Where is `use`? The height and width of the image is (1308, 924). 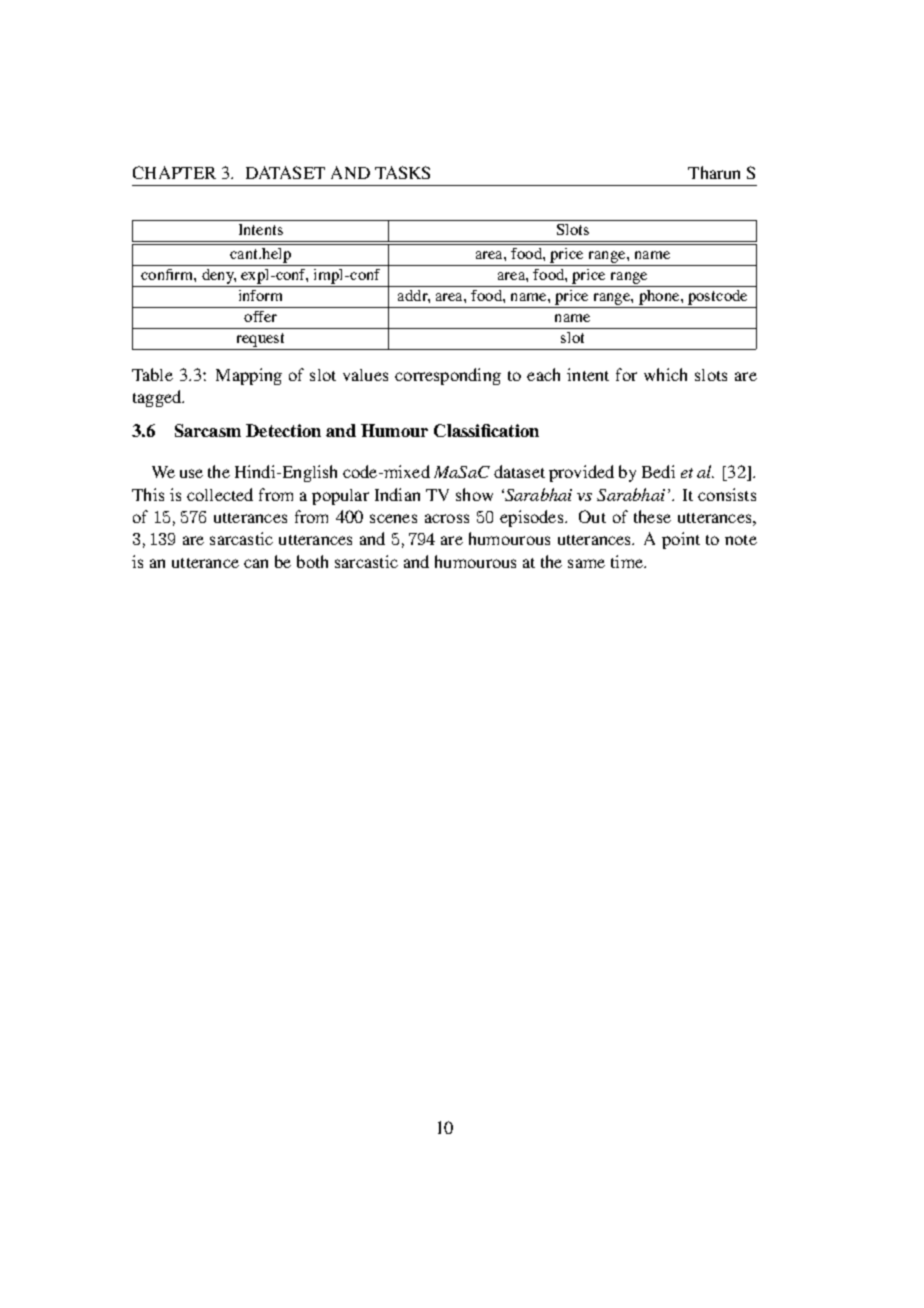
use is located at coordinates (191, 473).
